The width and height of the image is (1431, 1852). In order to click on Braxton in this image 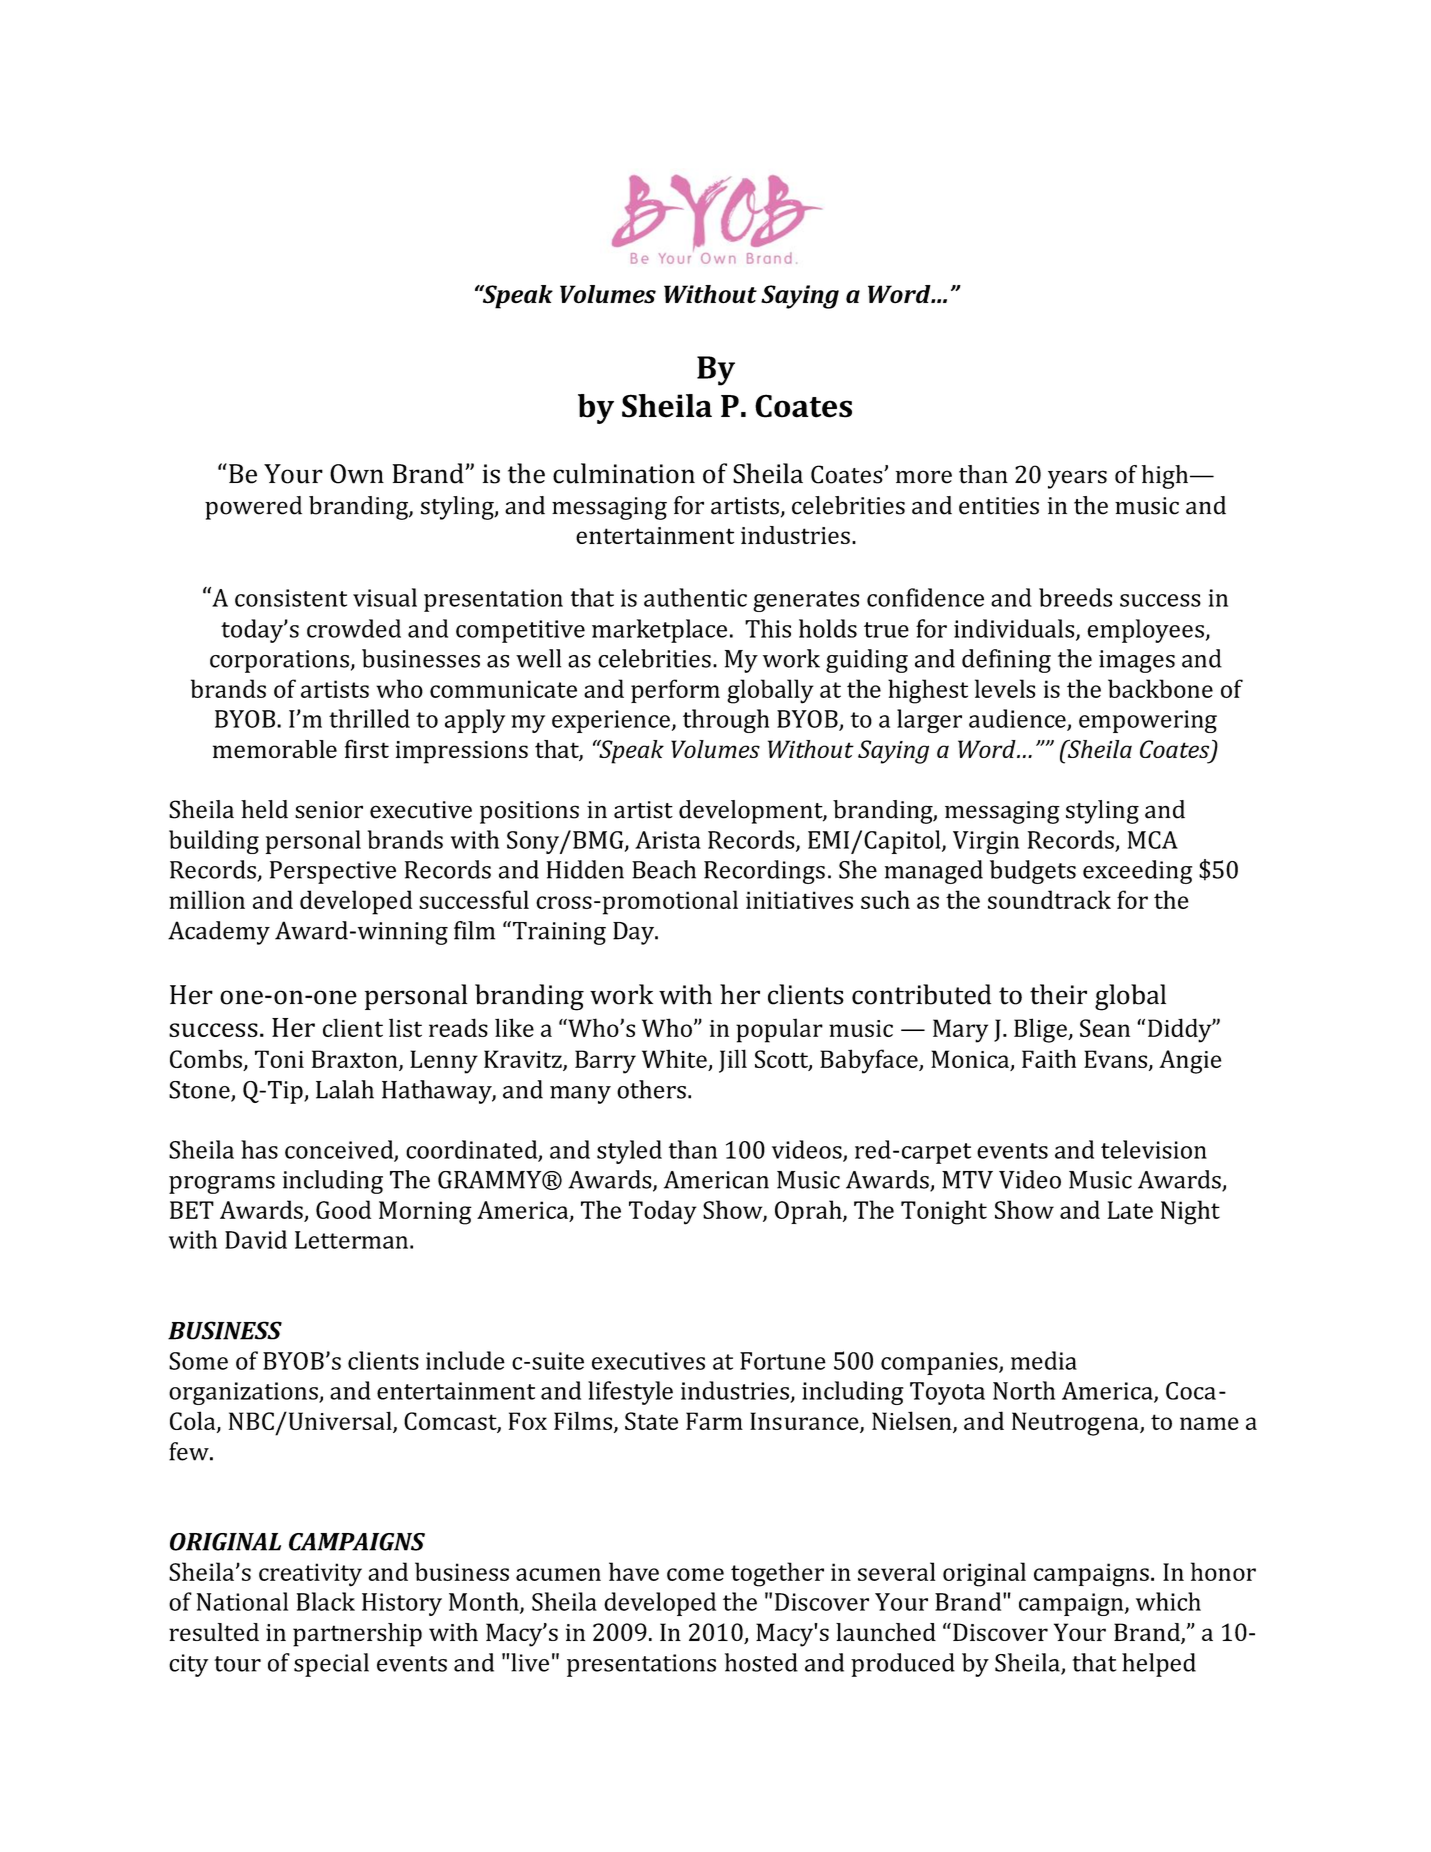, I will do `click(356, 1060)`.
